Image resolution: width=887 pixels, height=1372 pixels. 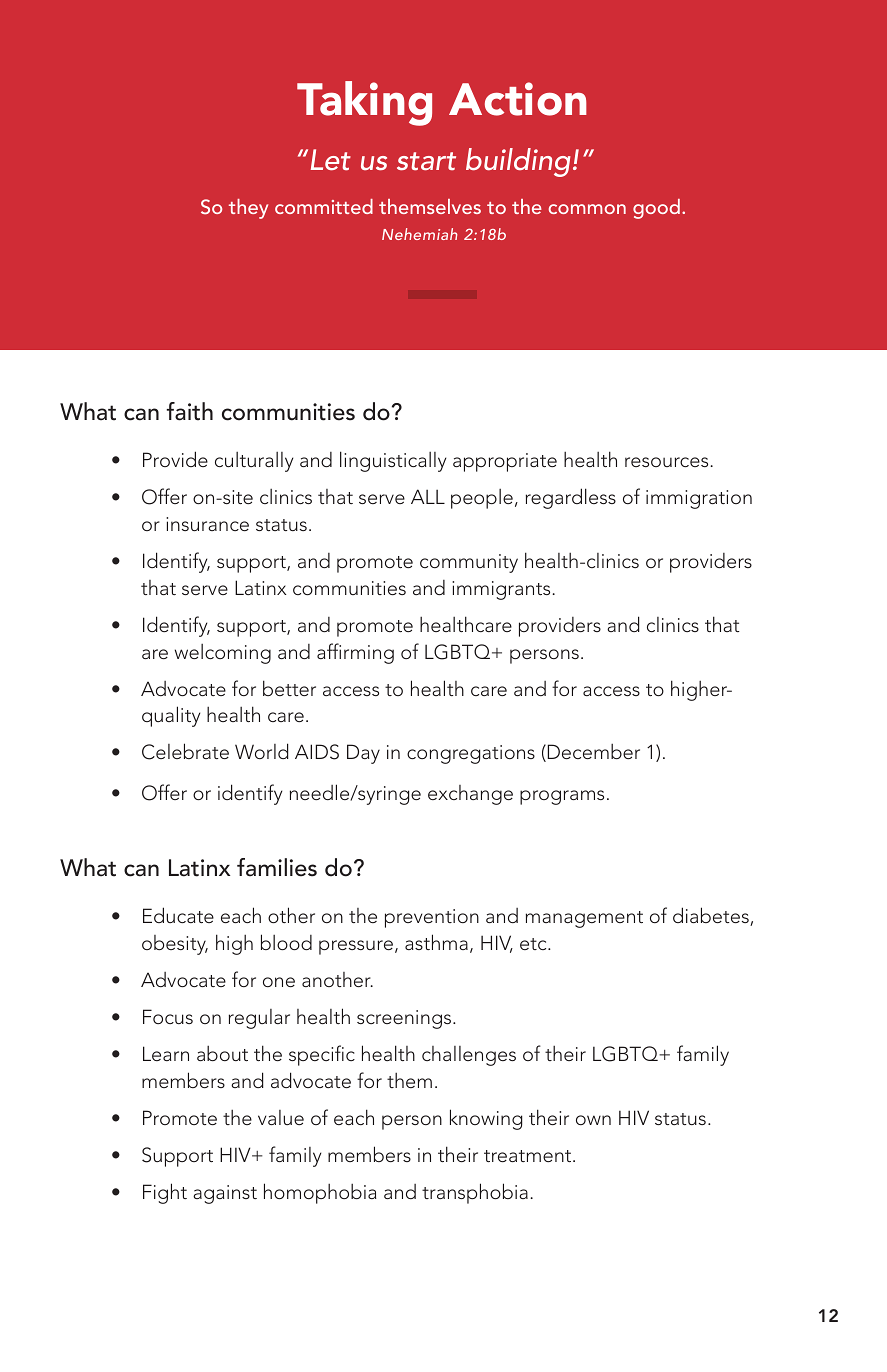 What do you see at coordinates (393, 461) in the screenshot?
I see `linguistically` at bounding box center [393, 461].
